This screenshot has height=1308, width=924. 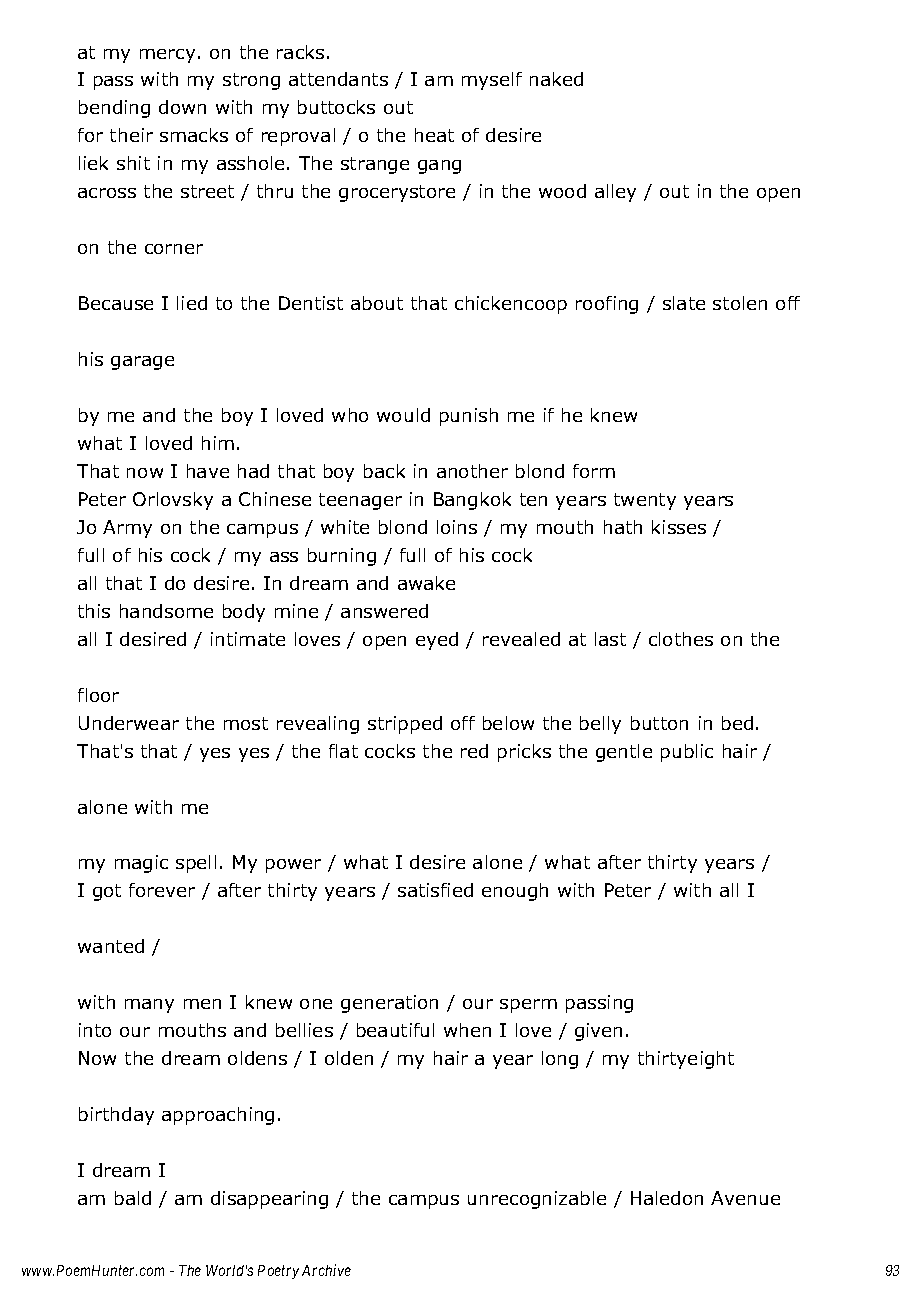 I want to click on naked, so click(x=556, y=79).
